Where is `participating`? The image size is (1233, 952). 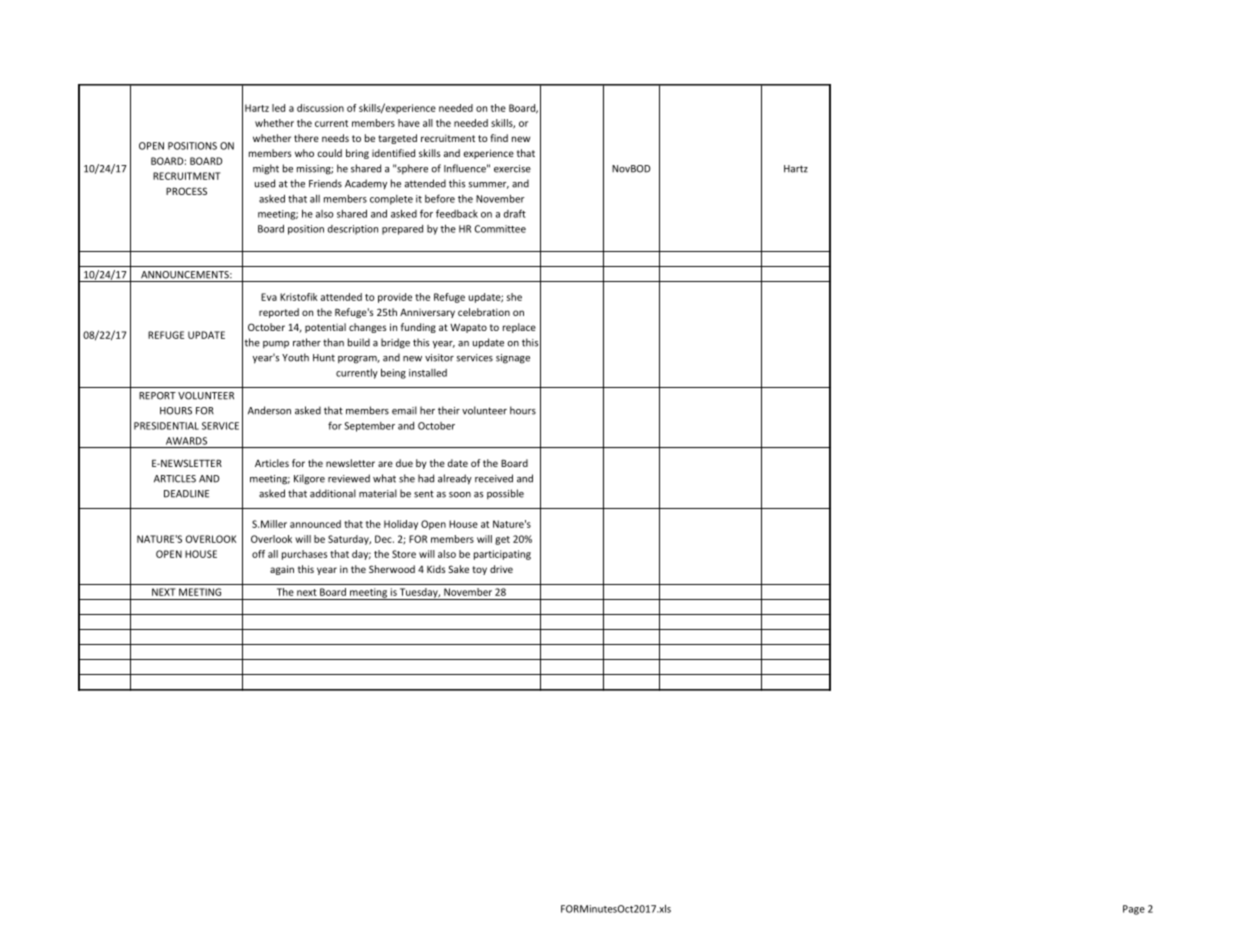
participating is located at coordinates (502, 555).
